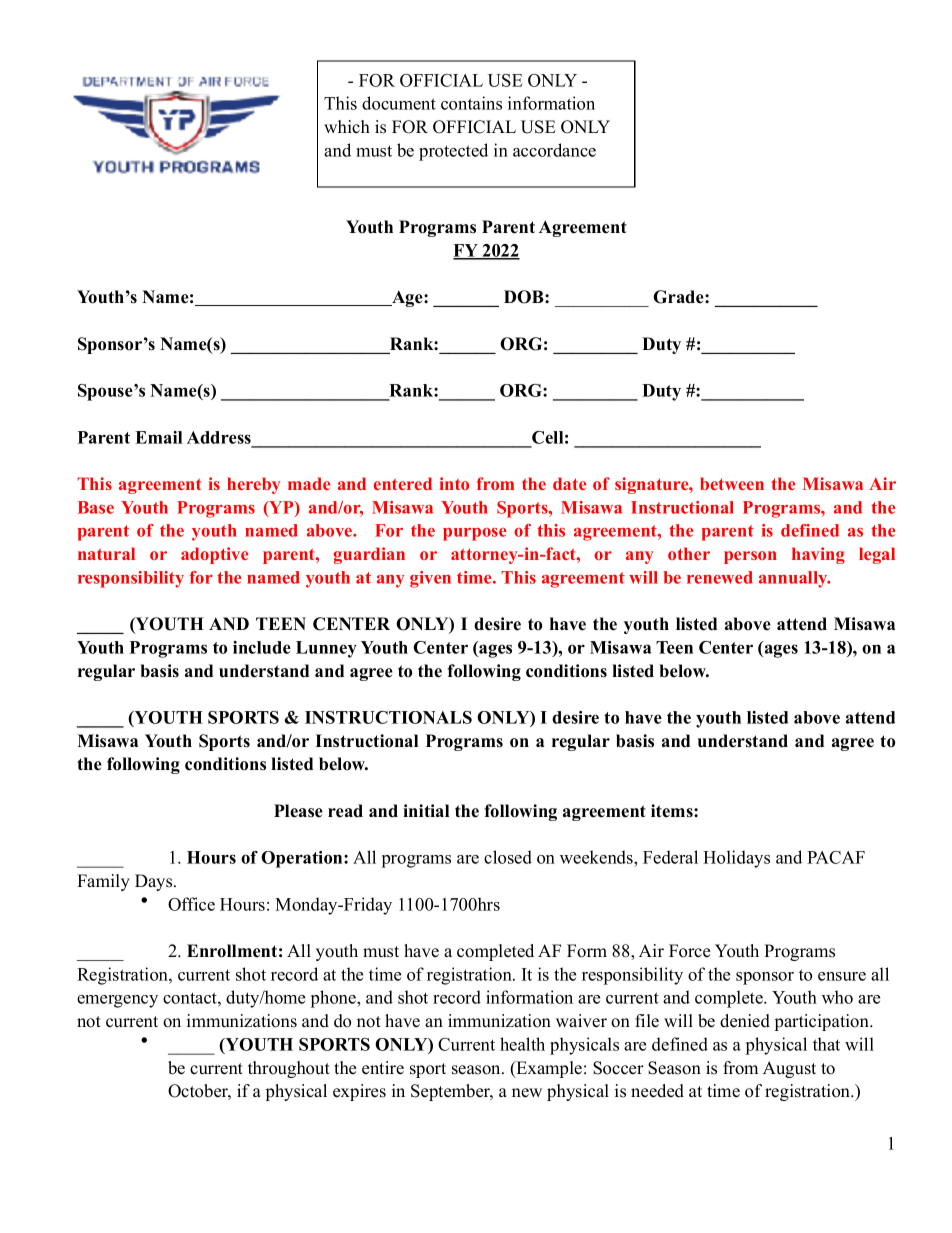 This screenshot has width=952, height=1233. Describe the element at coordinates (732, 483) in the screenshot. I see `between` at that location.
